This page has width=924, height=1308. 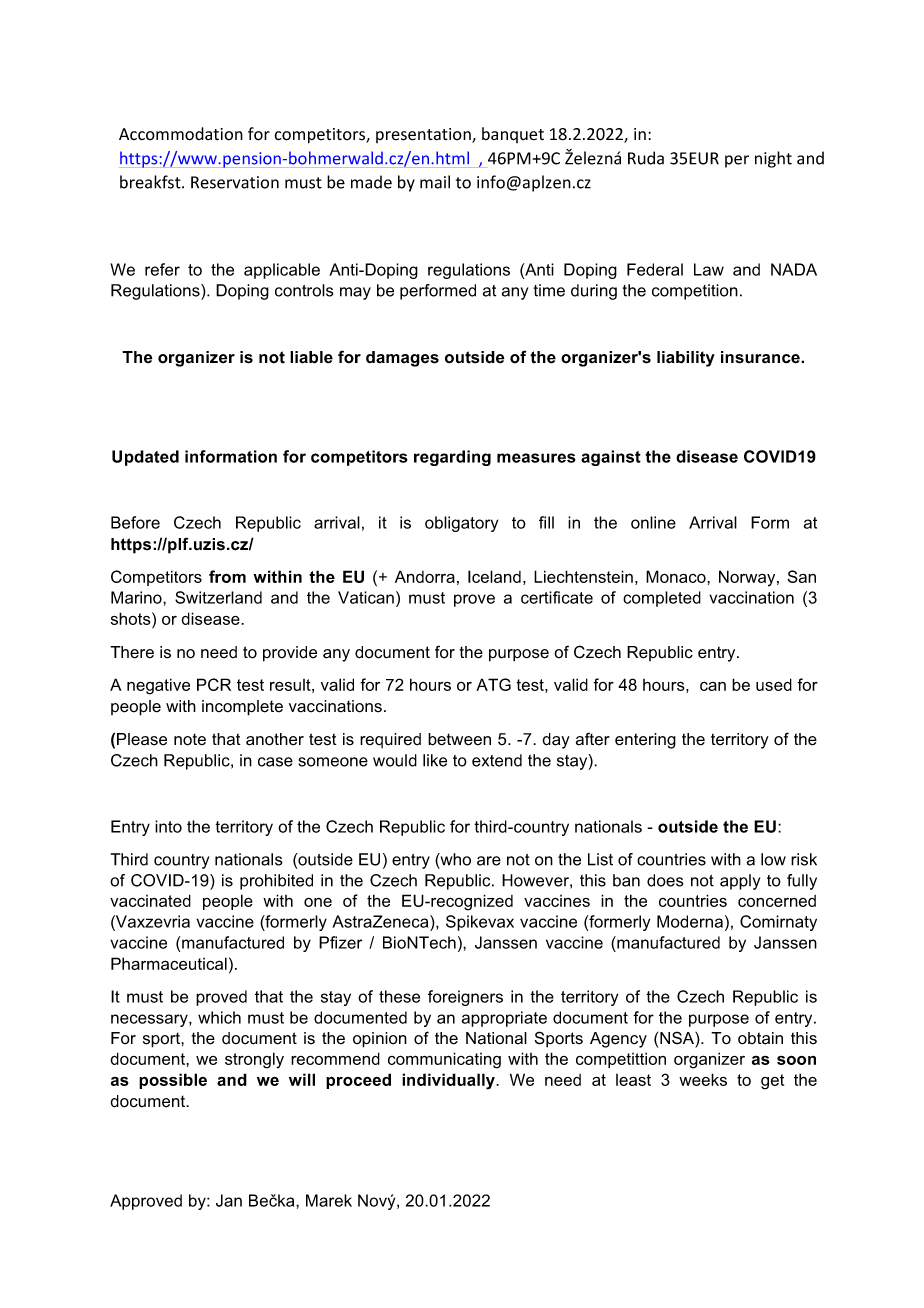 What do you see at coordinates (774, 684) in the page?
I see `used` at bounding box center [774, 684].
